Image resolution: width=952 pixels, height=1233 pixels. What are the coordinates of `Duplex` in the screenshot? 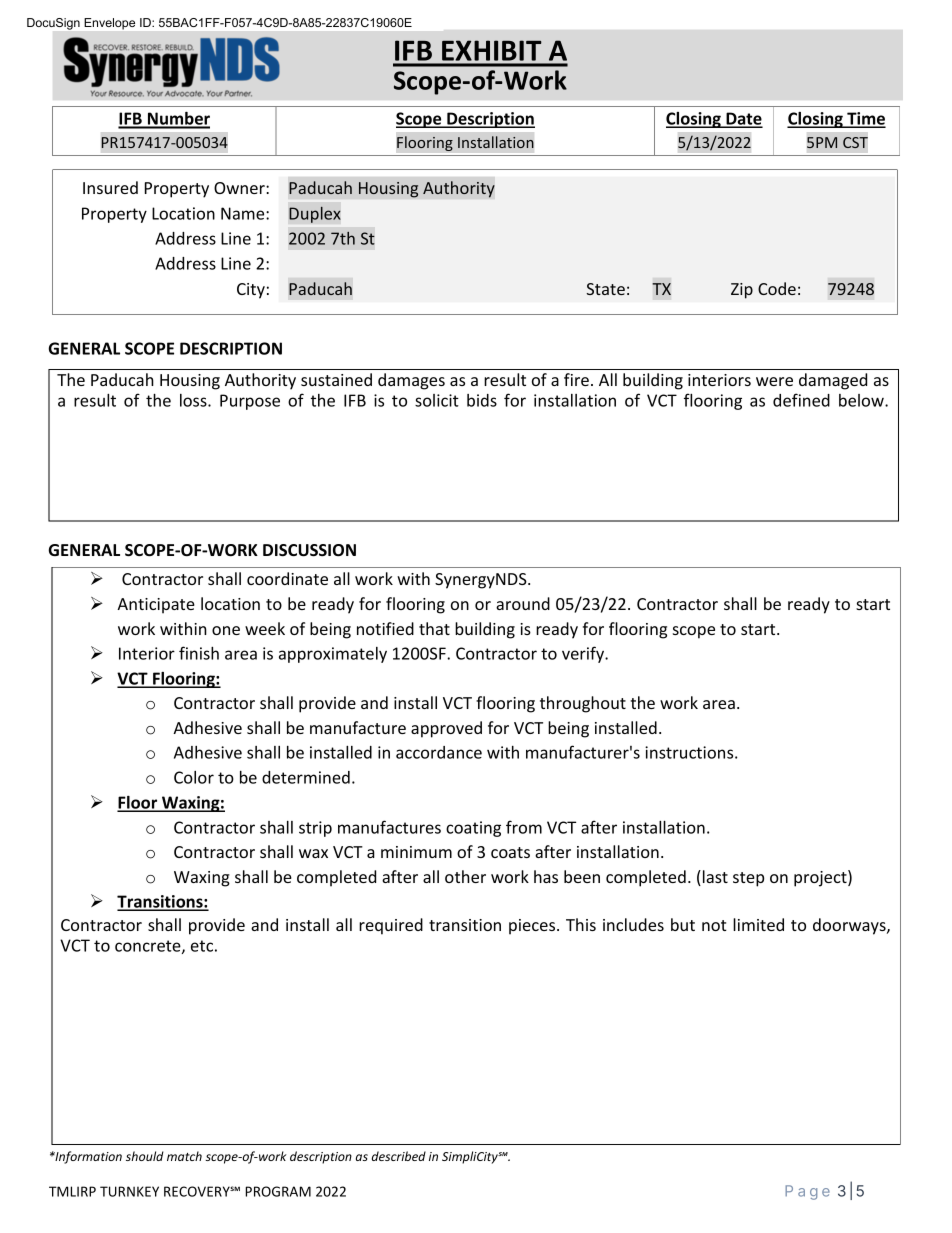 It's located at (315, 214).
